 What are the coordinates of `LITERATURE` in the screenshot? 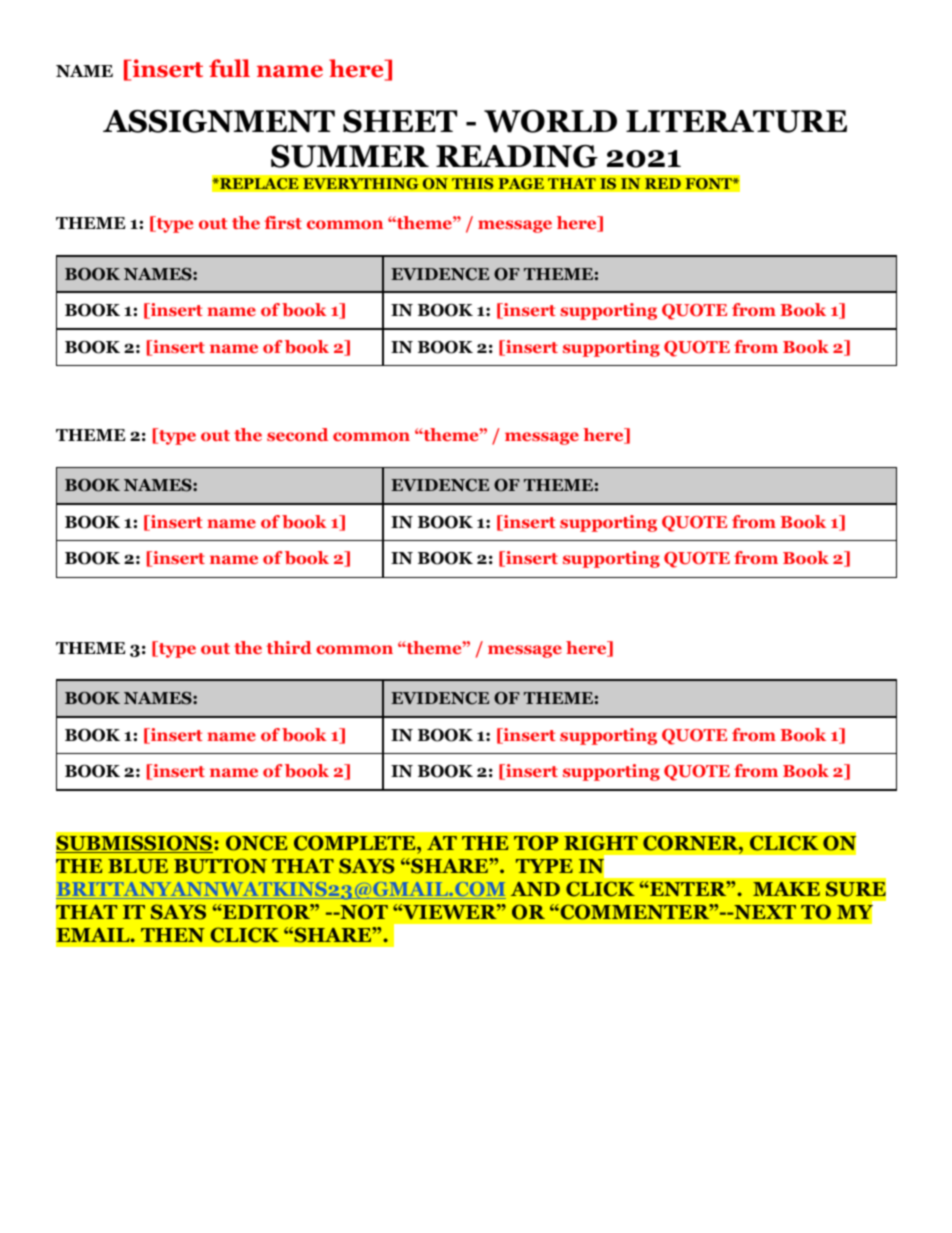 It's located at (736, 121).
